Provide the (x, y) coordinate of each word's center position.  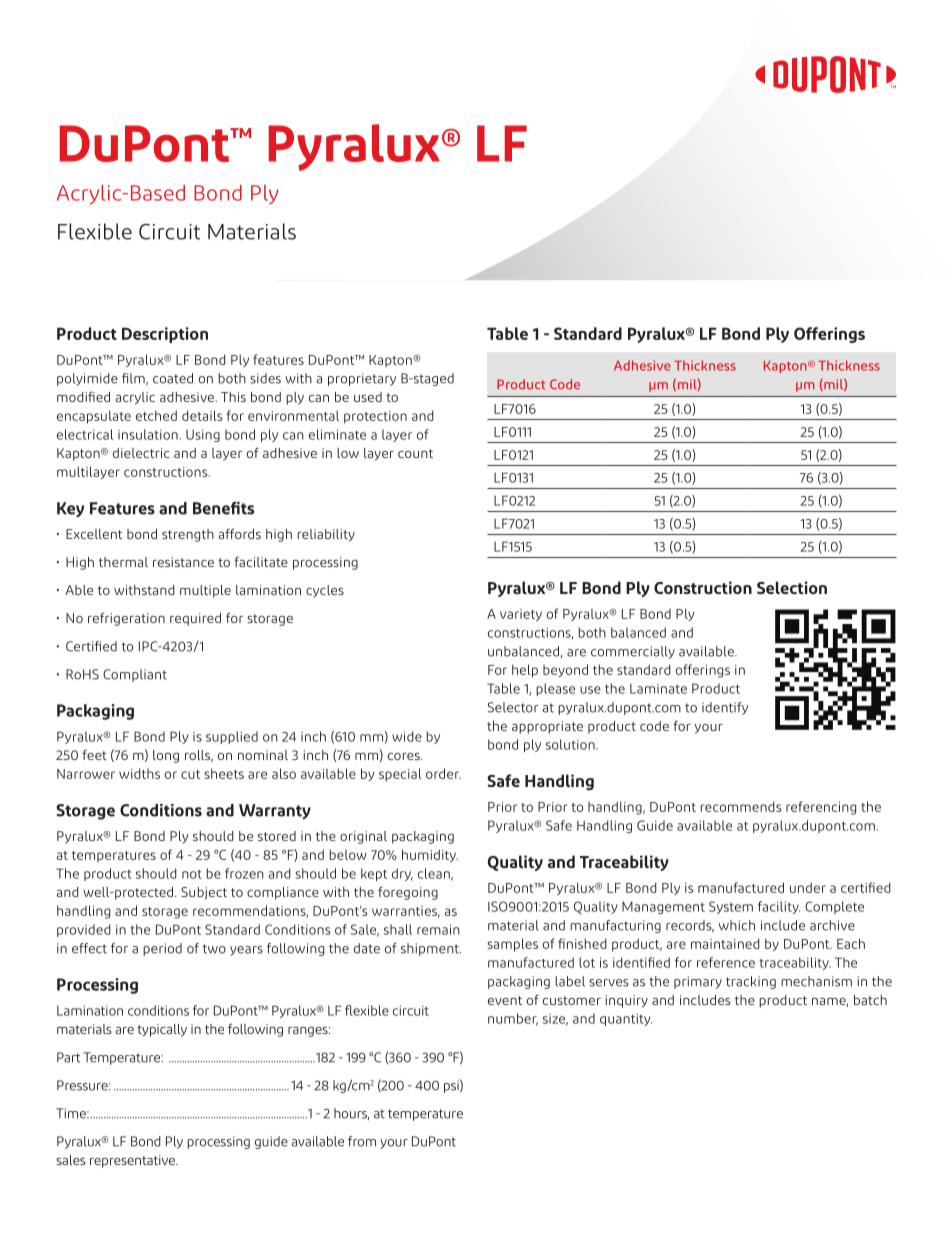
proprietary (362, 379)
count (415, 453)
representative (133, 1161)
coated (173, 378)
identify (725, 708)
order (443, 773)
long (166, 756)
